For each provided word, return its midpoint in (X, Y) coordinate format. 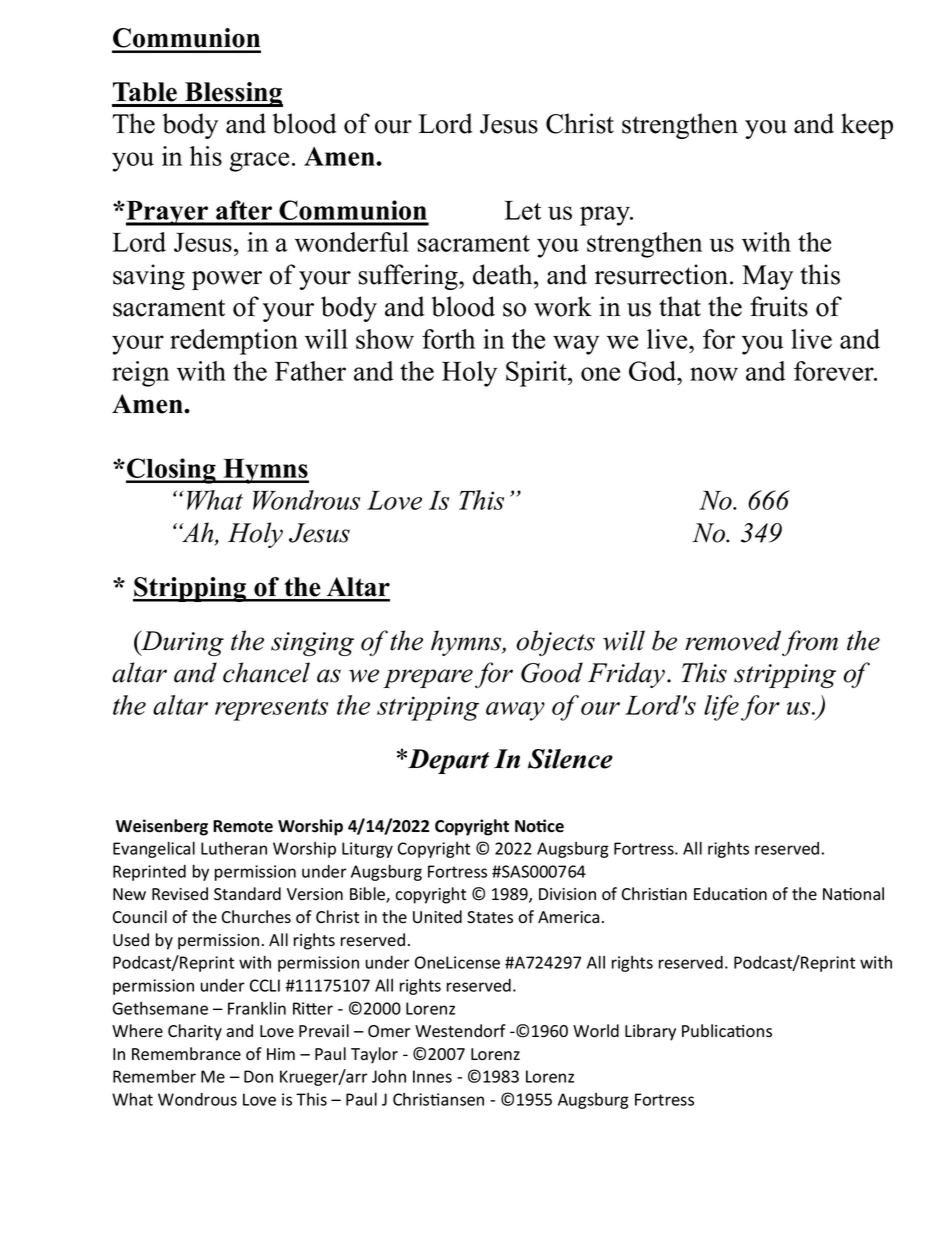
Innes (432, 1076)
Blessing (233, 94)
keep (867, 126)
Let (522, 210)
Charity (195, 1032)
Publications (727, 1031)
